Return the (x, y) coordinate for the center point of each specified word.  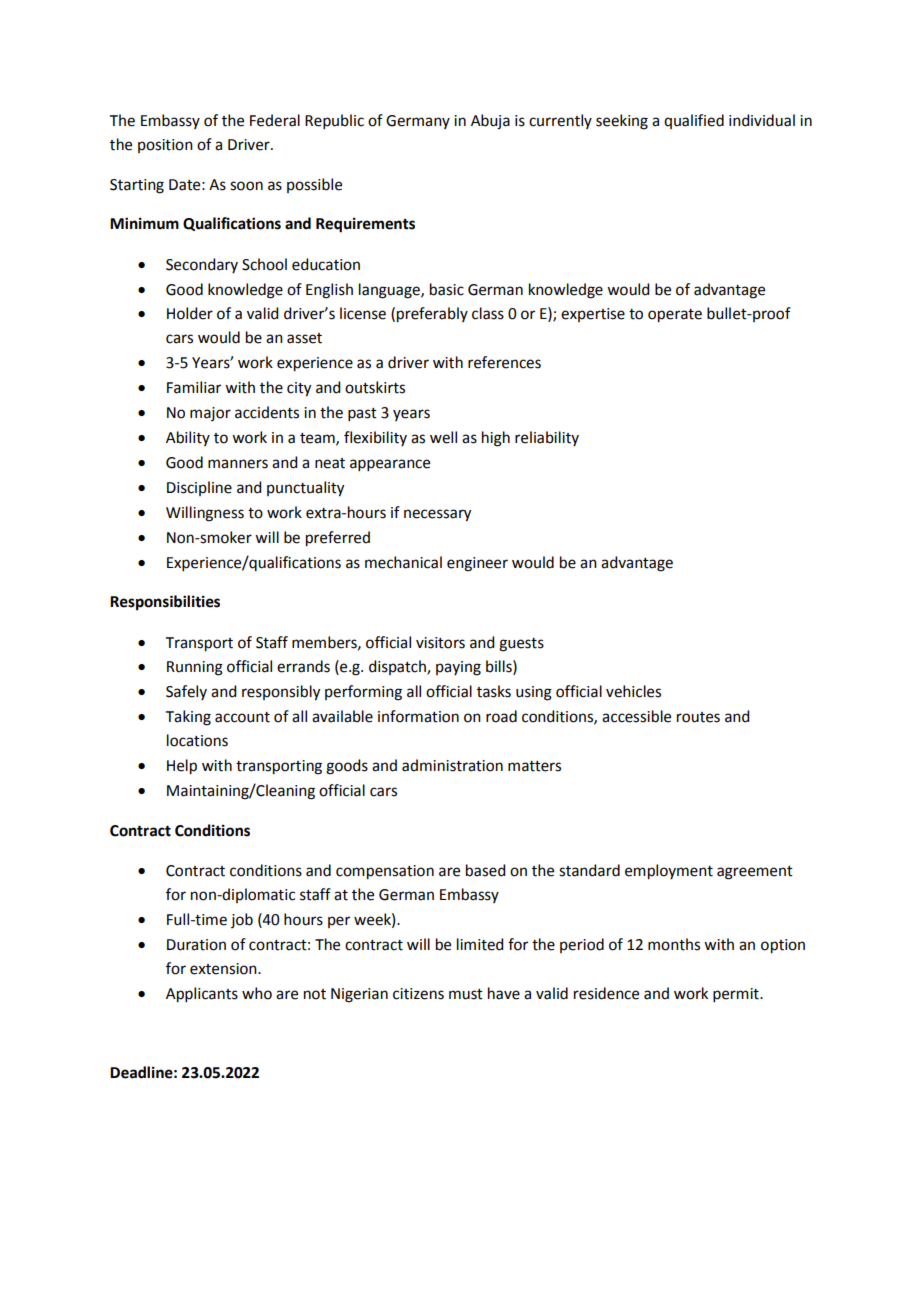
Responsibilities (165, 603)
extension (224, 969)
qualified (694, 121)
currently (560, 121)
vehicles (633, 691)
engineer (477, 564)
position (165, 146)
